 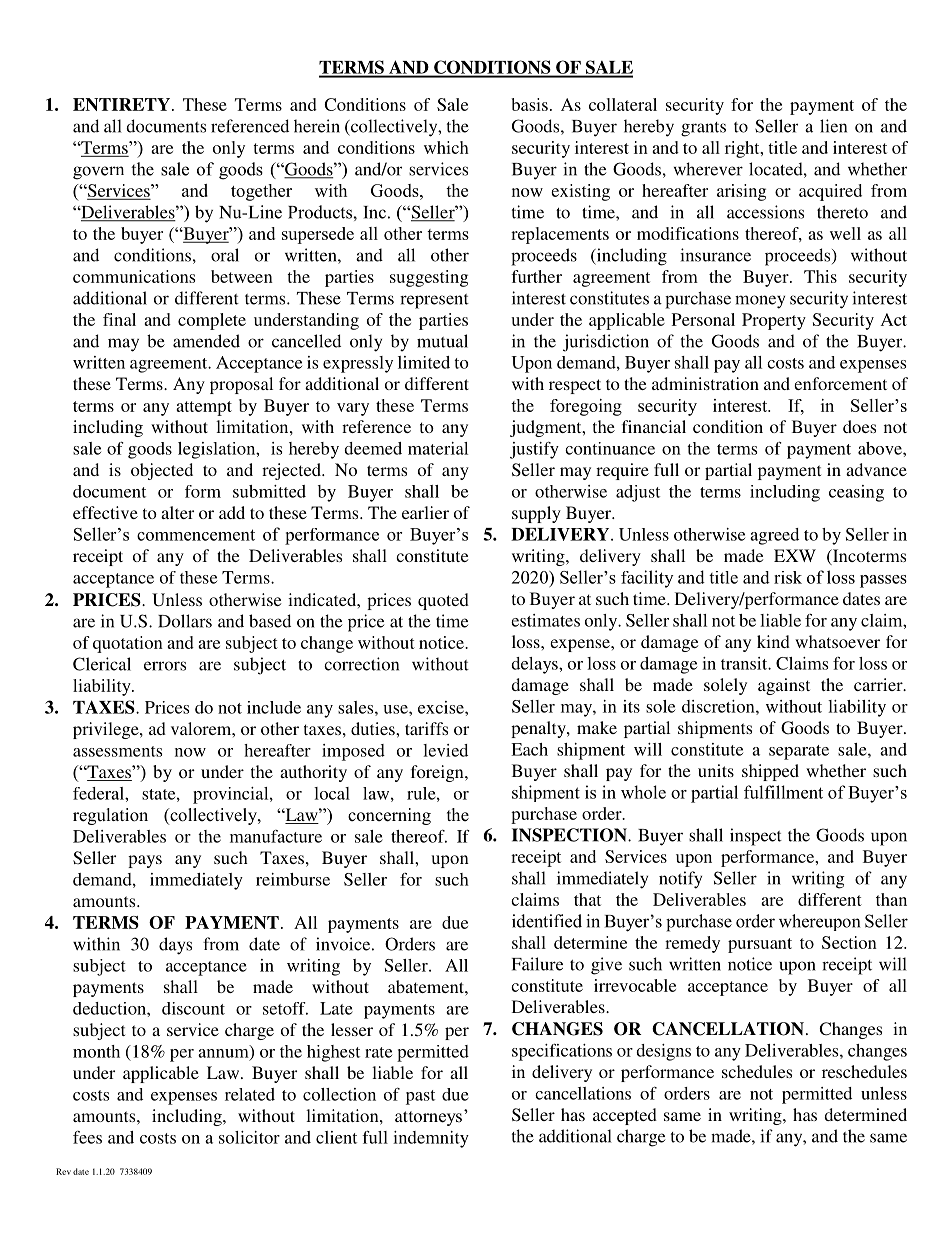 I want to click on assessments, so click(x=117, y=751).
